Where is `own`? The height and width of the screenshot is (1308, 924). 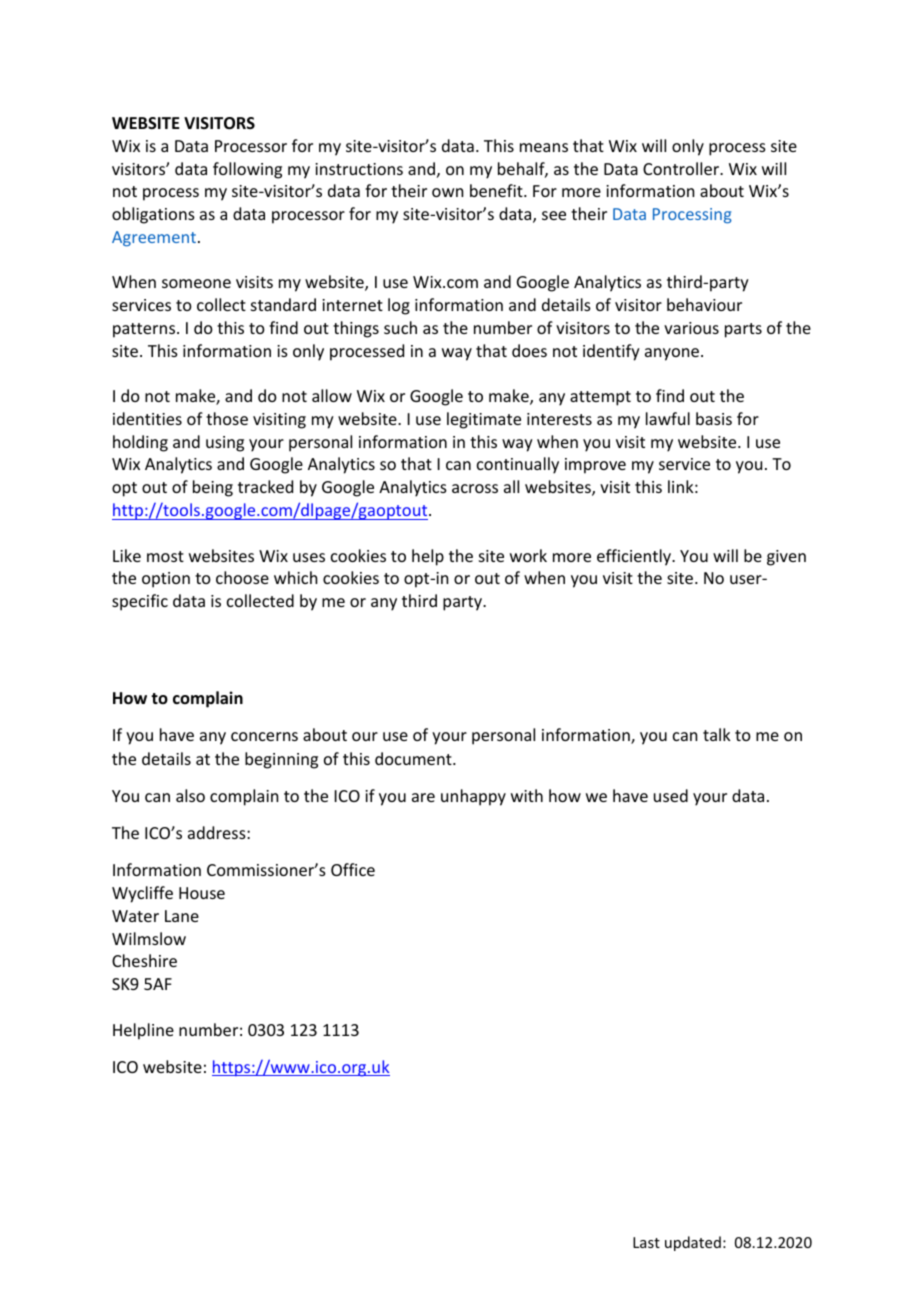 own is located at coordinates (447, 192).
